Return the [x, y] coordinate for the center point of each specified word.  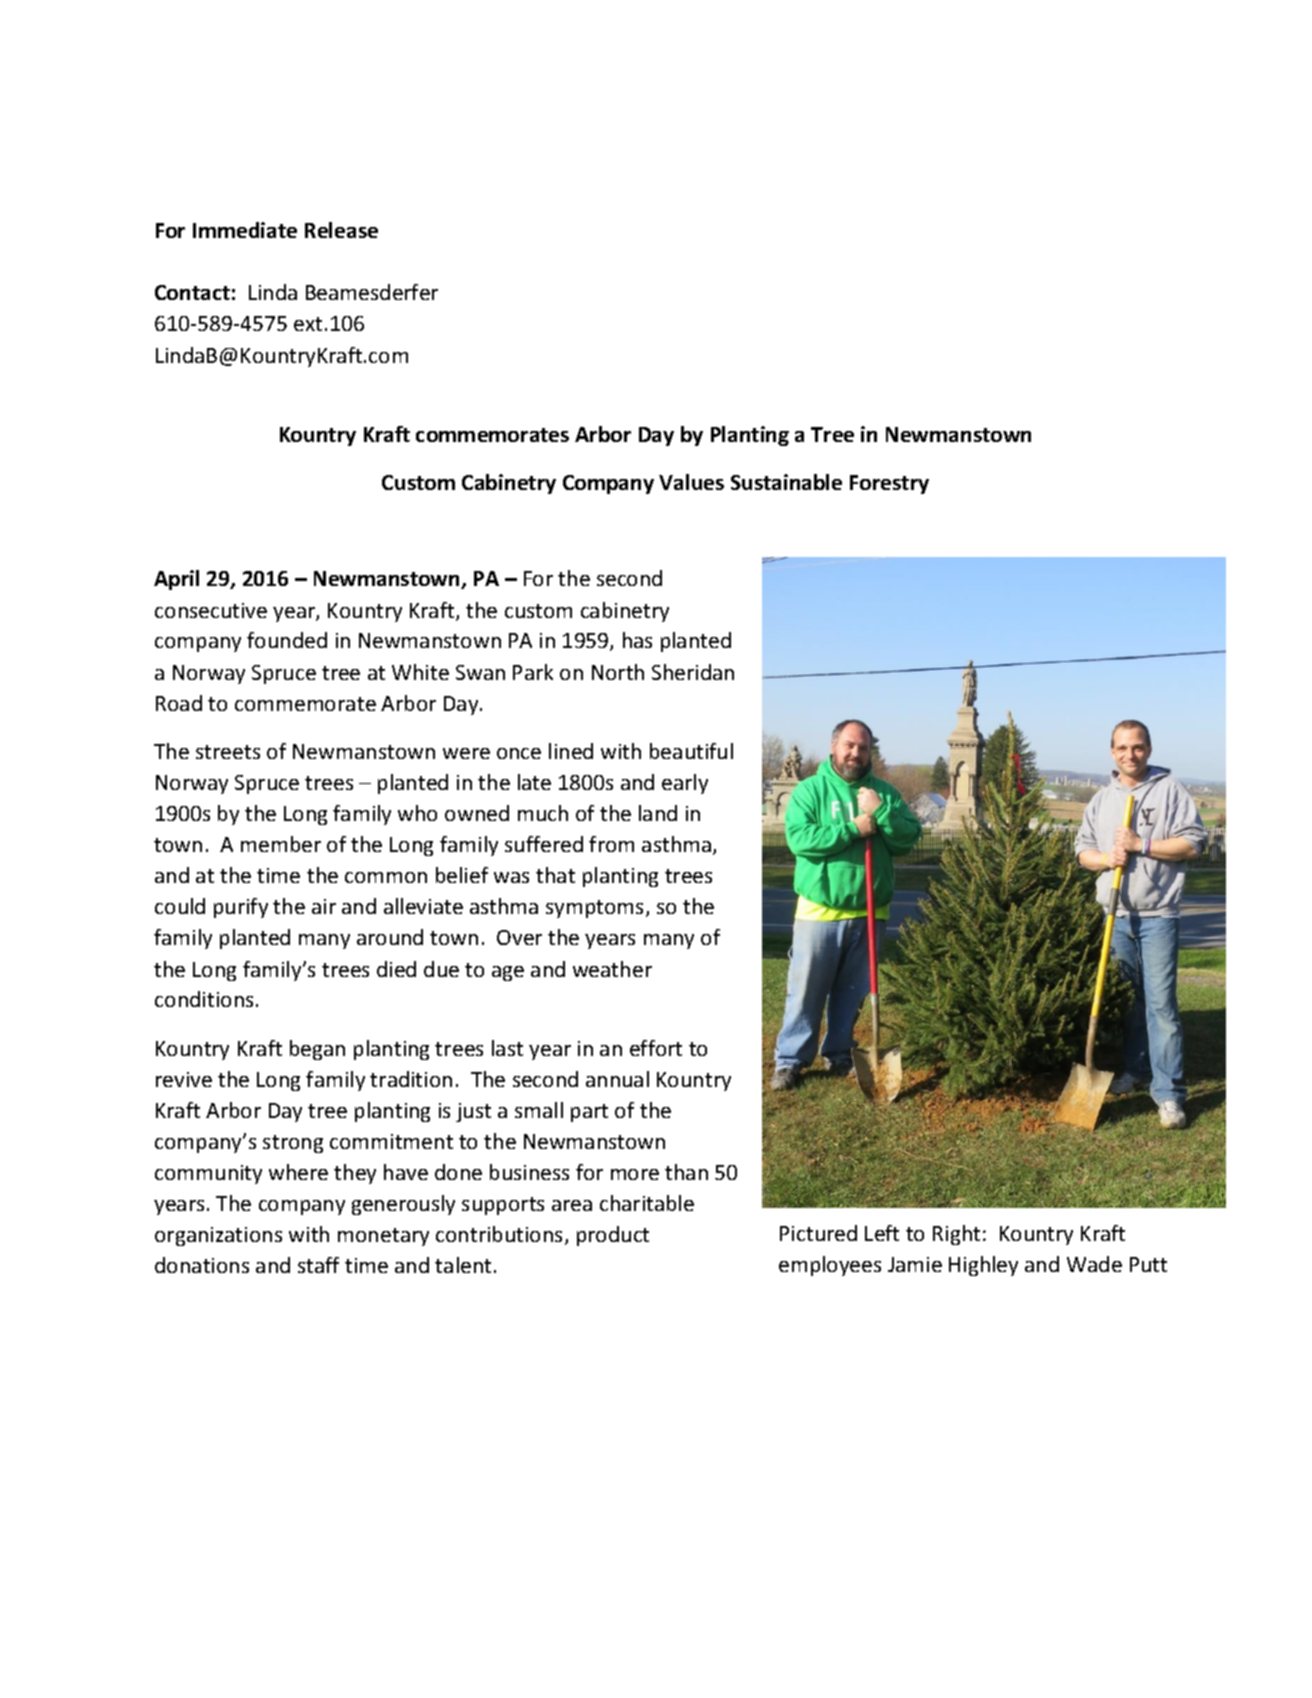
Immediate [245, 230]
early [685, 784]
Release [341, 230]
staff [318, 1265]
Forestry [889, 484]
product [613, 1236]
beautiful [691, 751]
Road [179, 703]
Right [956, 1235]
